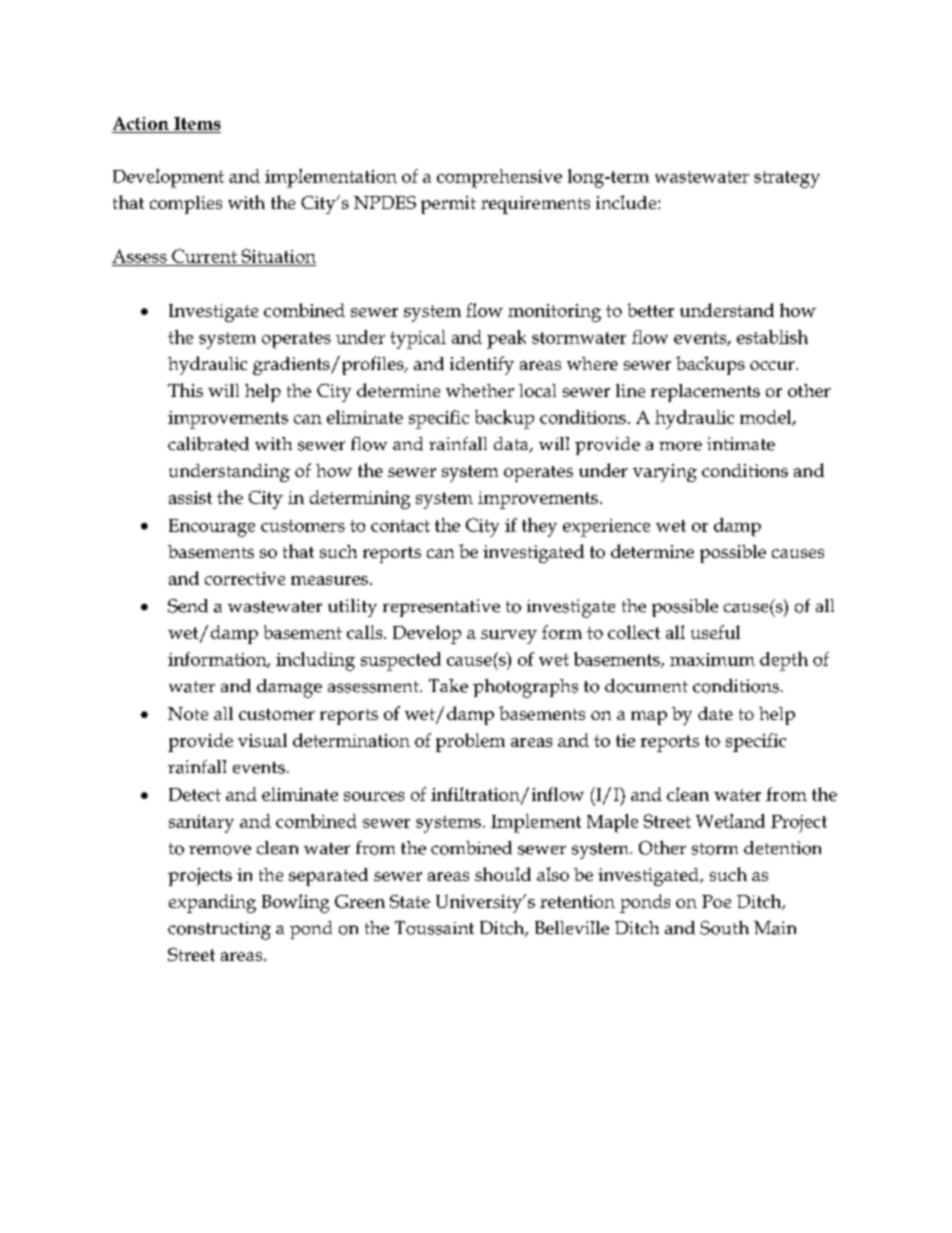  What do you see at coordinates (499, 178) in the image?
I see `comprehensive` at bounding box center [499, 178].
